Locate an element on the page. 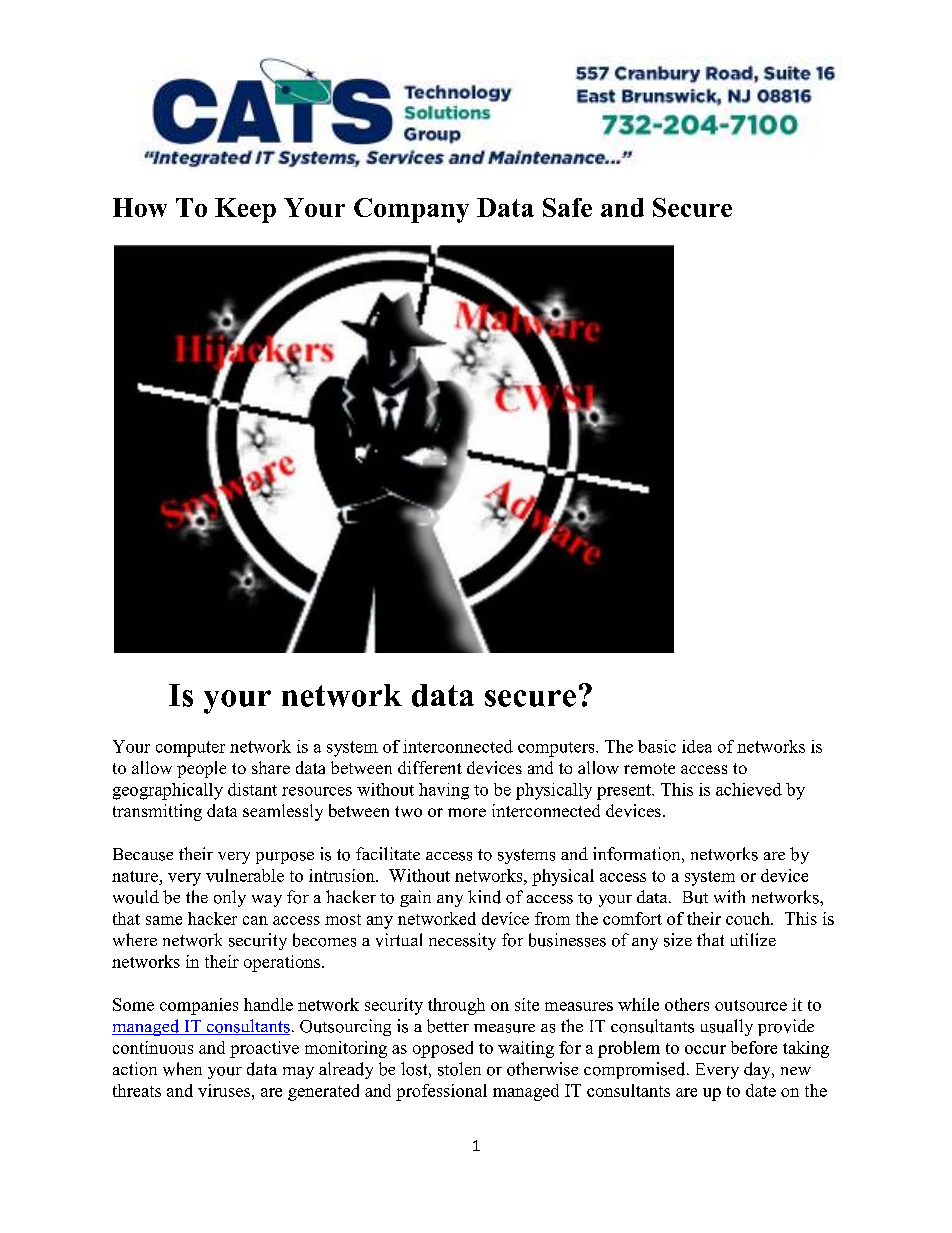 This image has height=1233, width=952. basic is located at coordinates (657, 746).
